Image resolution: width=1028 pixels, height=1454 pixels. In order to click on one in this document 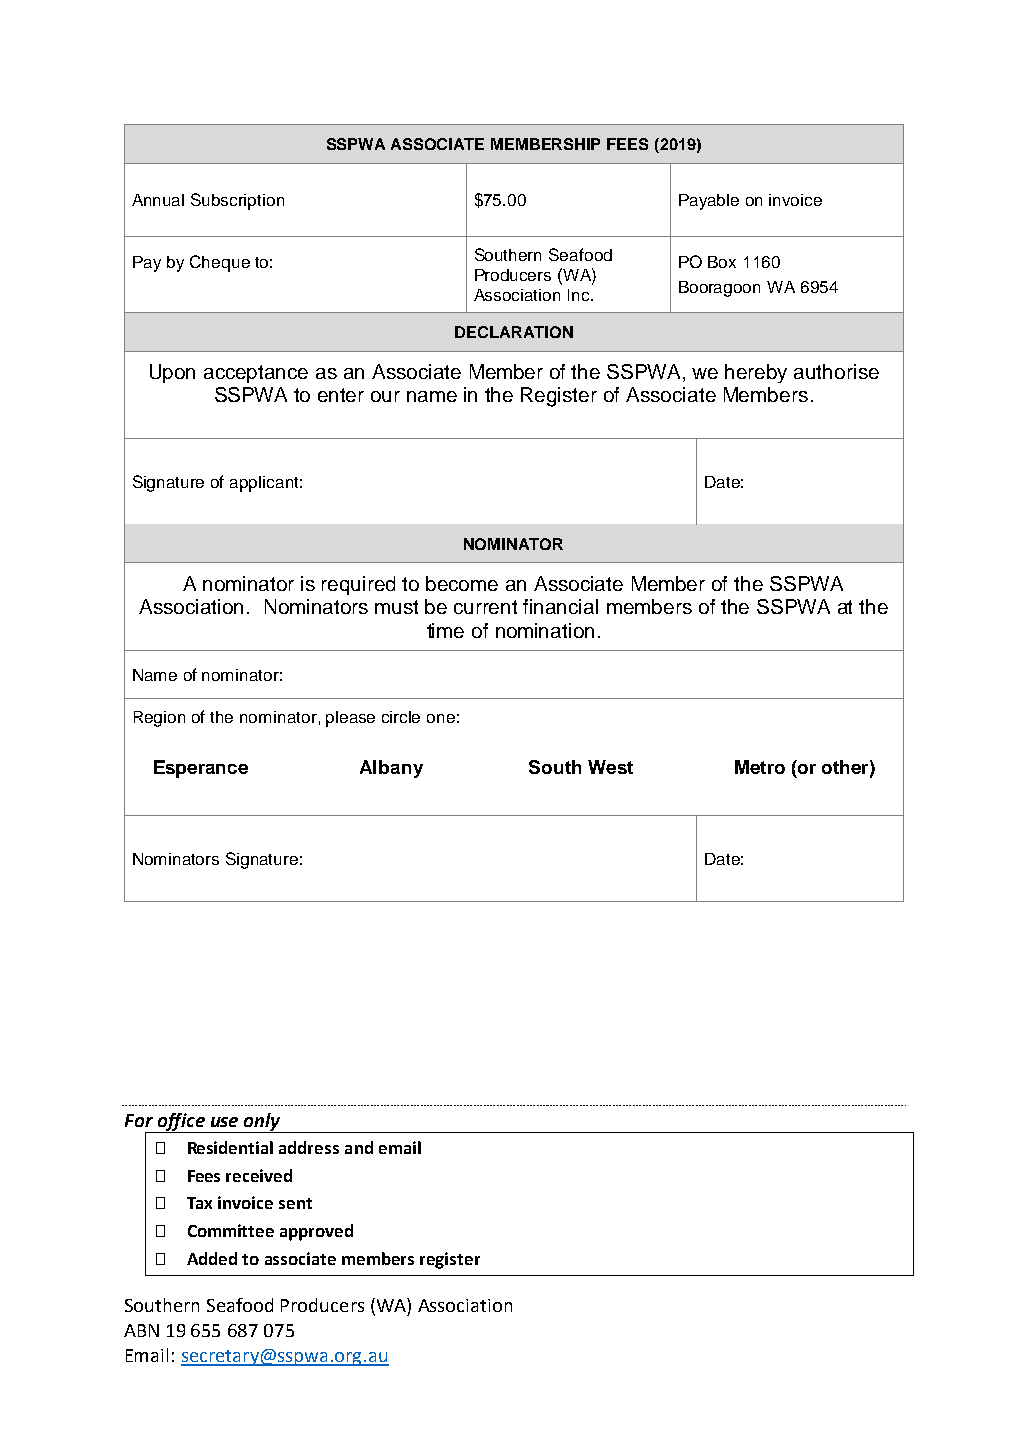, I will do `click(441, 718)`.
